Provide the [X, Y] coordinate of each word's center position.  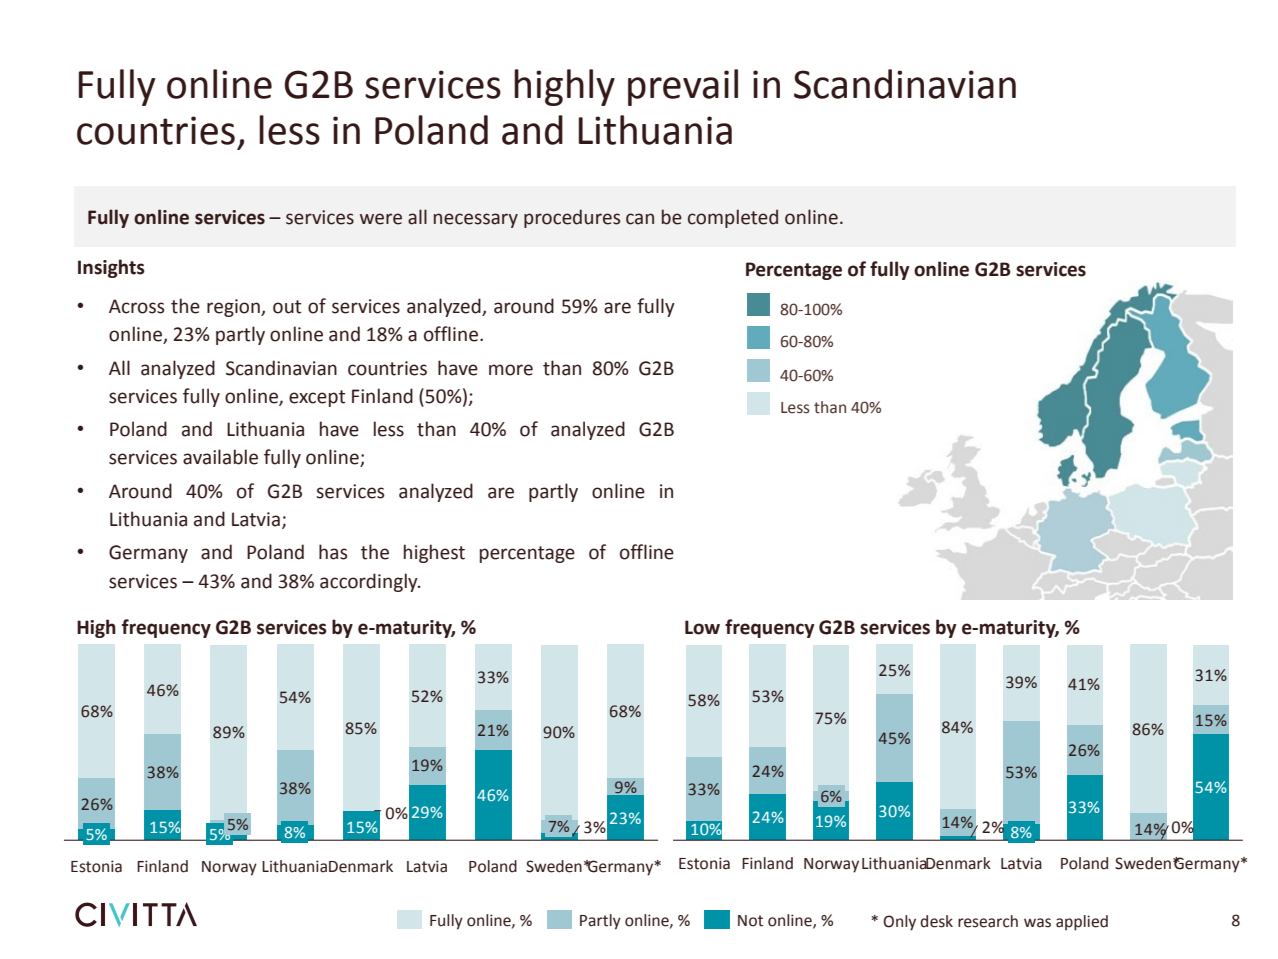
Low [702, 627]
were [381, 219]
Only [899, 923]
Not [750, 921]
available [220, 457]
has [333, 552]
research [988, 921]
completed [733, 218]
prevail [683, 87]
